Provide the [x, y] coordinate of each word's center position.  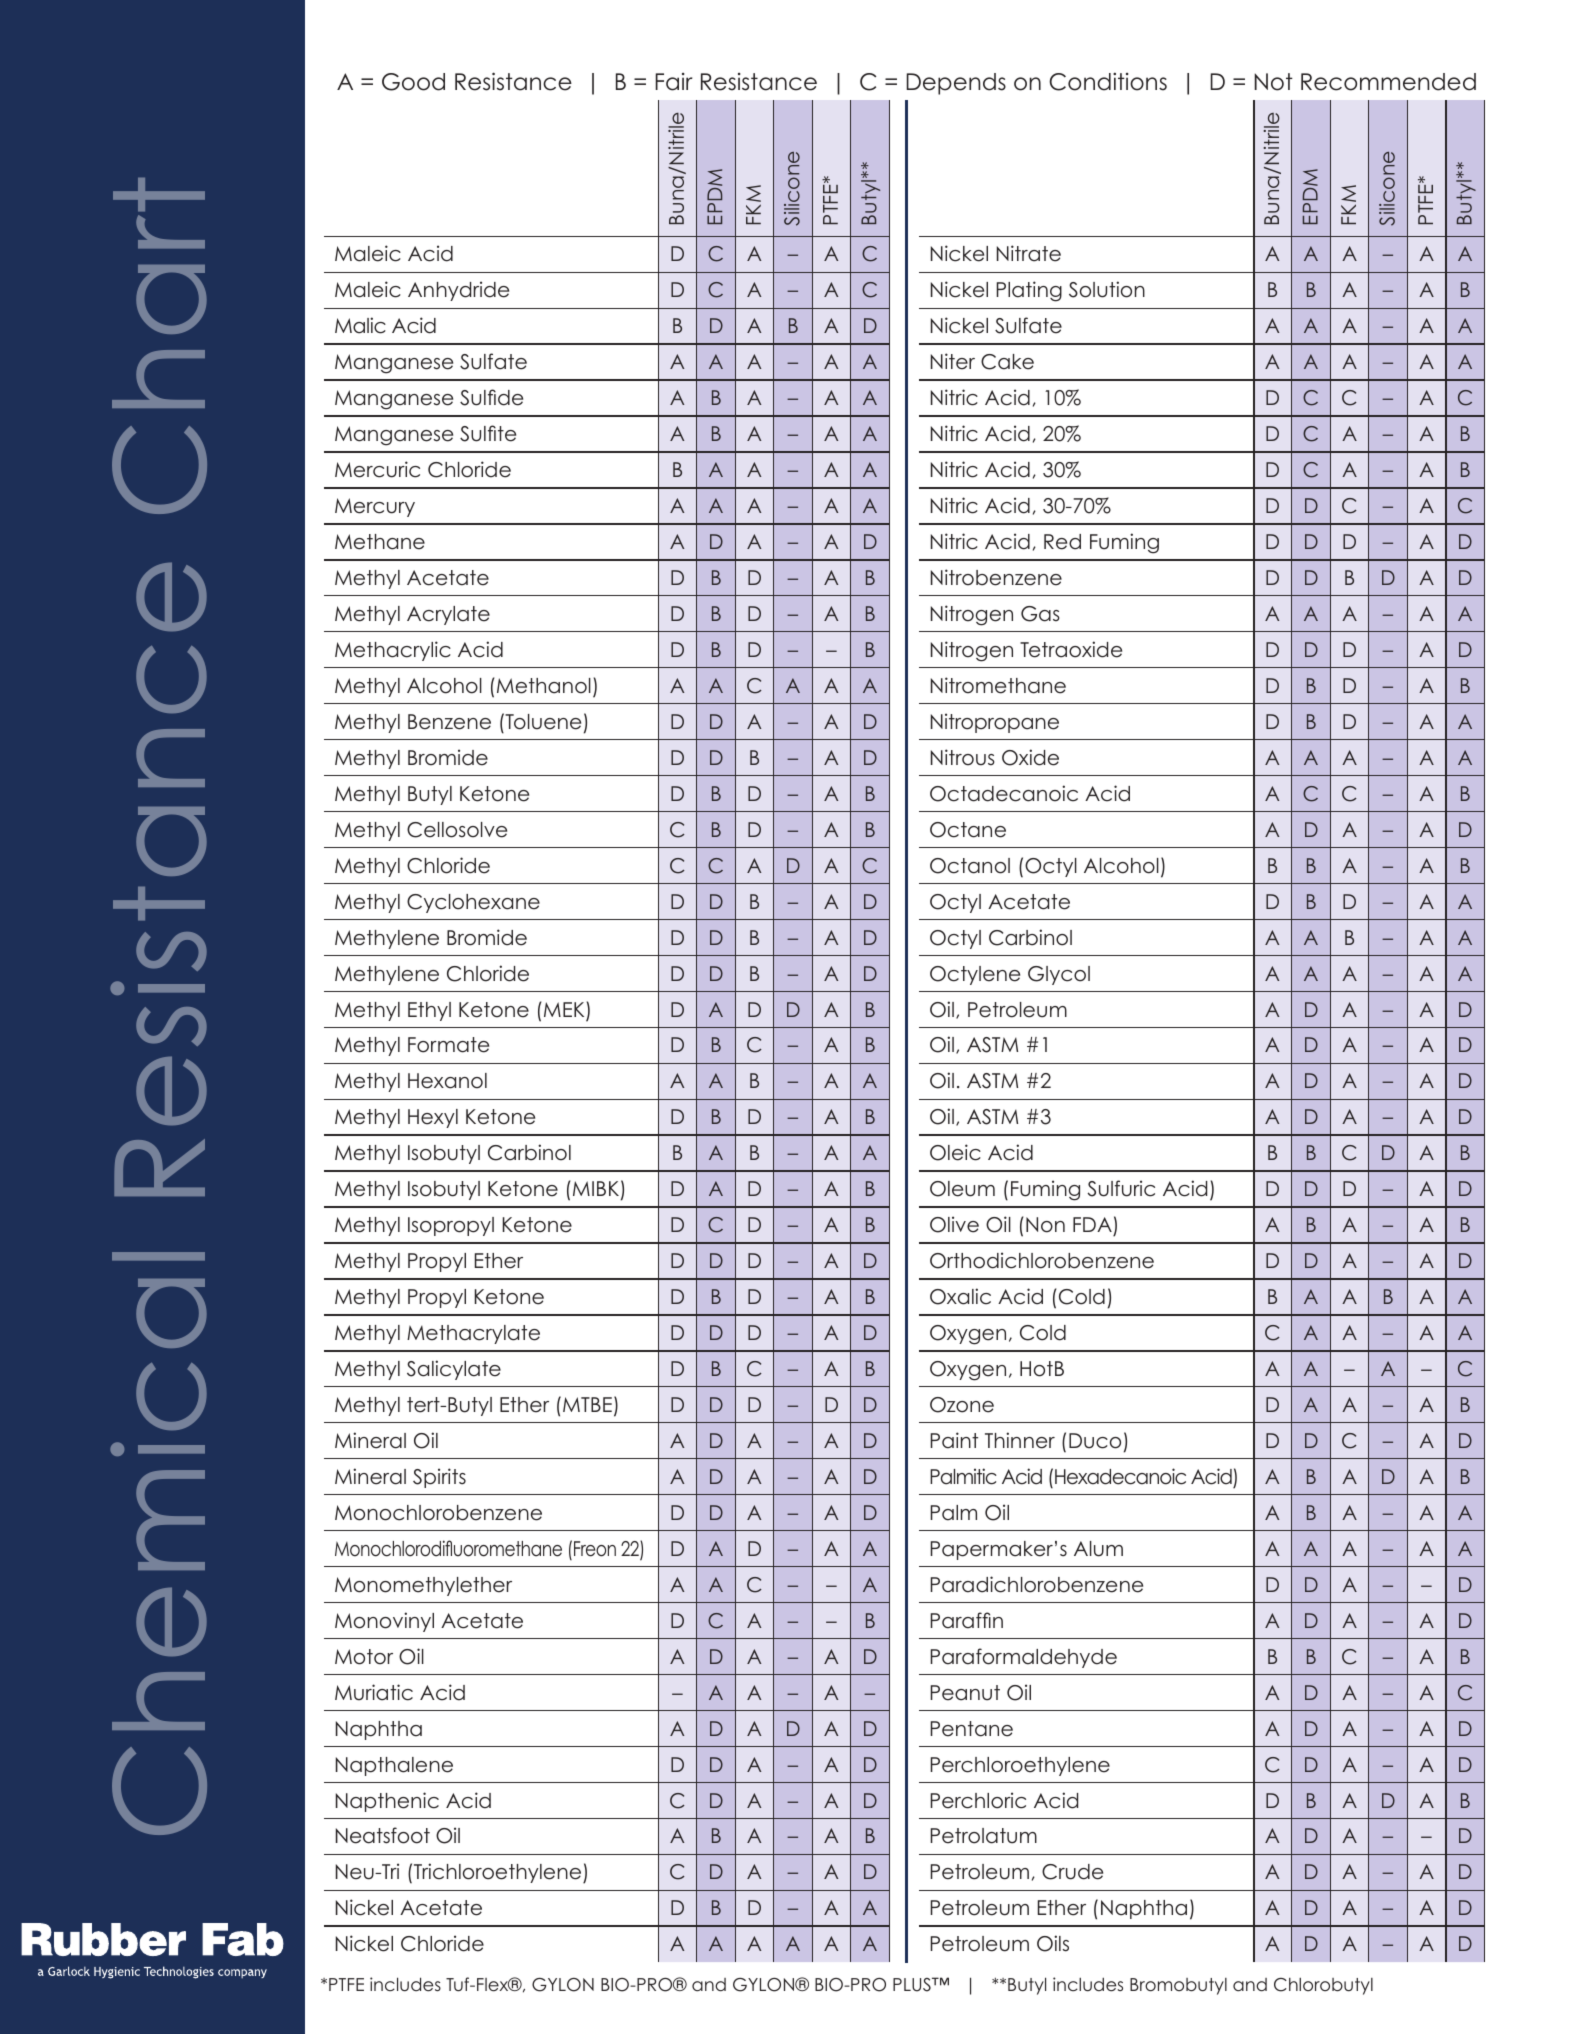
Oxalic [960, 1296]
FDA [1092, 1224]
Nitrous [963, 757]
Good [413, 82]
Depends [956, 84]
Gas [1040, 614]
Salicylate [454, 1370]
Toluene [542, 721]
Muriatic [374, 1692]
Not [1273, 82]
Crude [1072, 1872]
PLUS [913, 1984]
